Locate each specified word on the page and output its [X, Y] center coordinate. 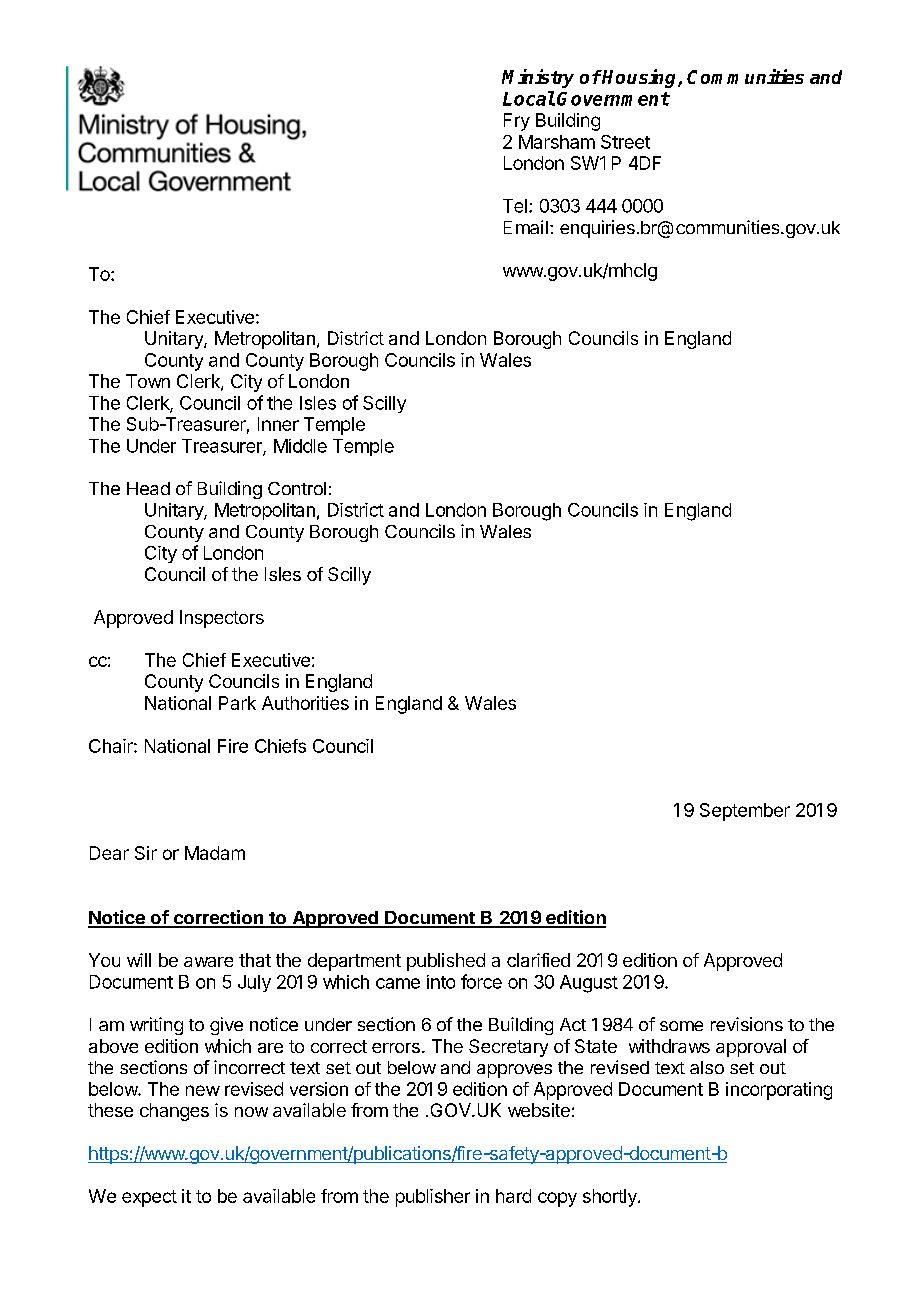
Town [148, 381]
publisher [433, 1198]
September [745, 812]
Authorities [305, 703]
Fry [517, 122]
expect [149, 1198]
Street [625, 142]
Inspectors [222, 619]
